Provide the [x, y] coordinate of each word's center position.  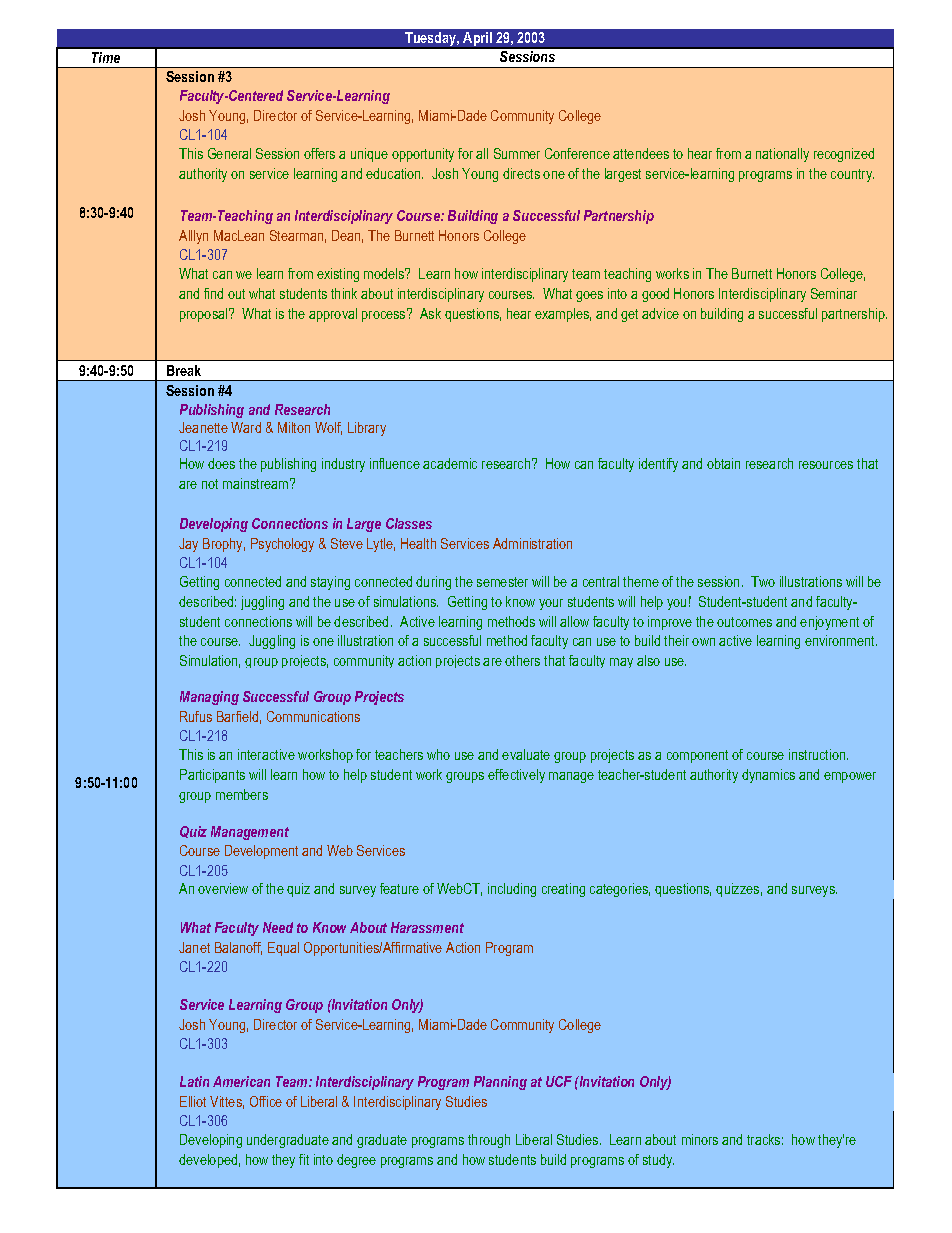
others [522, 660]
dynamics [768, 776]
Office [266, 1101]
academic [450, 463]
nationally [782, 155]
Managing [209, 698]
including [512, 890]
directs [521, 173]
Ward [246, 427]
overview [223, 888]
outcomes [744, 622]
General [229, 153]
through [489, 1141]
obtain [723, 463]
